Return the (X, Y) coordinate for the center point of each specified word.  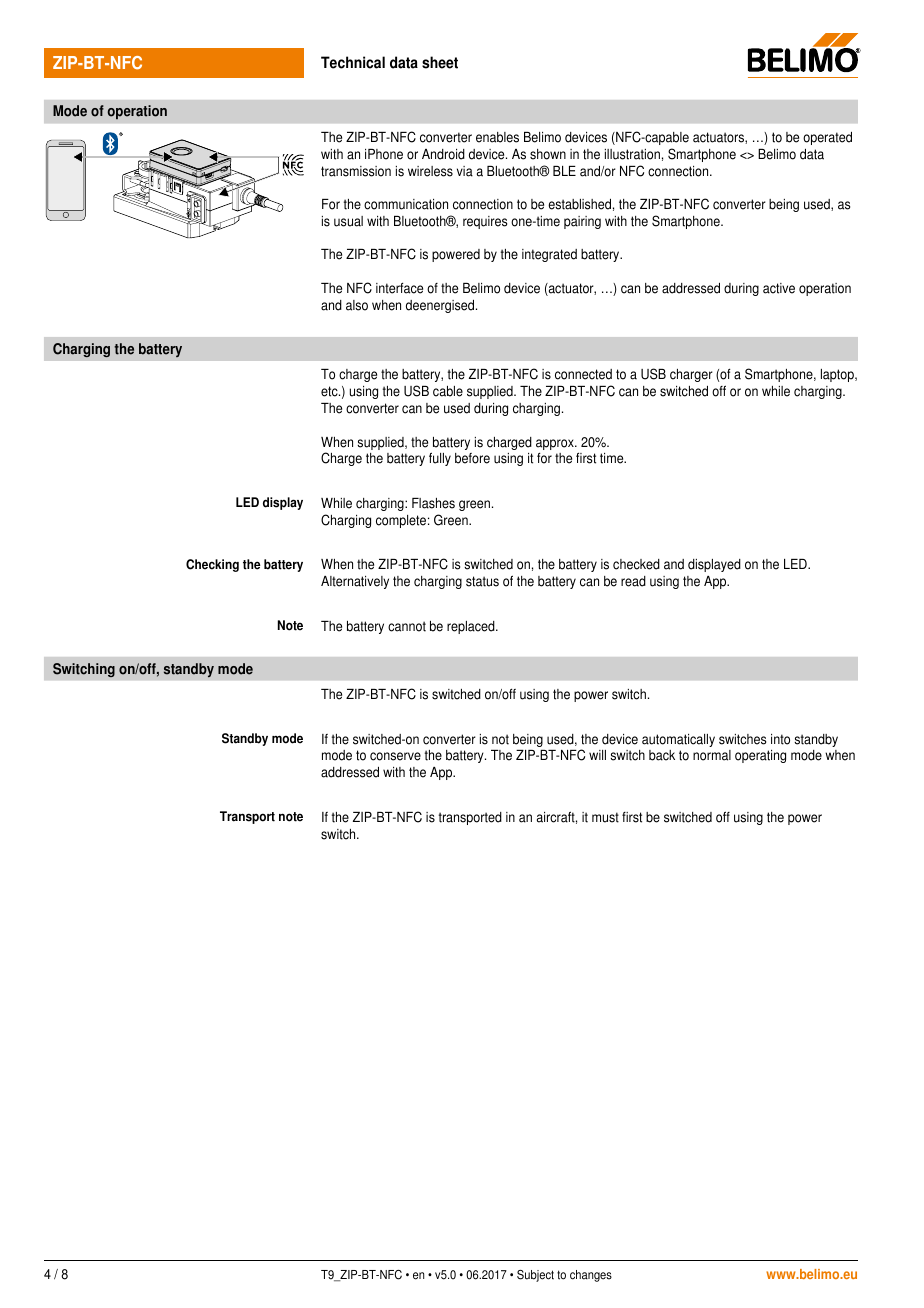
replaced (472, 627)
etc (330, 391)
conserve (395, 756)
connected (583, 374)
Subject (535, 1276)
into (780, 739)
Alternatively (355, 582)
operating (760, 756)
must (605, 817)
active (779, 288)
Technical (353, 62)
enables (497, 137)
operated (827, 138)
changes (591, 1276)
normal (712, 755)
